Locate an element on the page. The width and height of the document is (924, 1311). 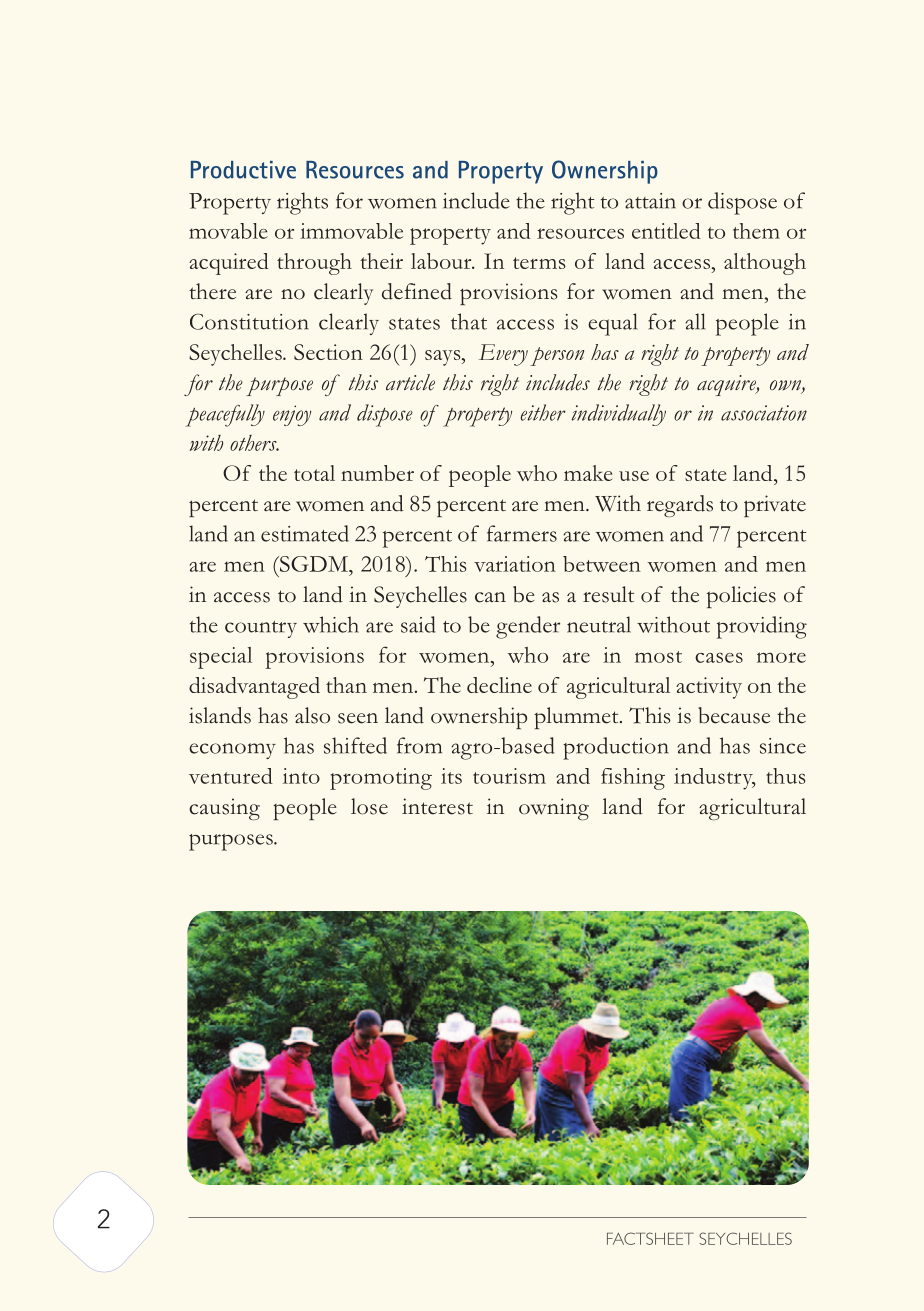
attain is located at coordinates (650, 201).
